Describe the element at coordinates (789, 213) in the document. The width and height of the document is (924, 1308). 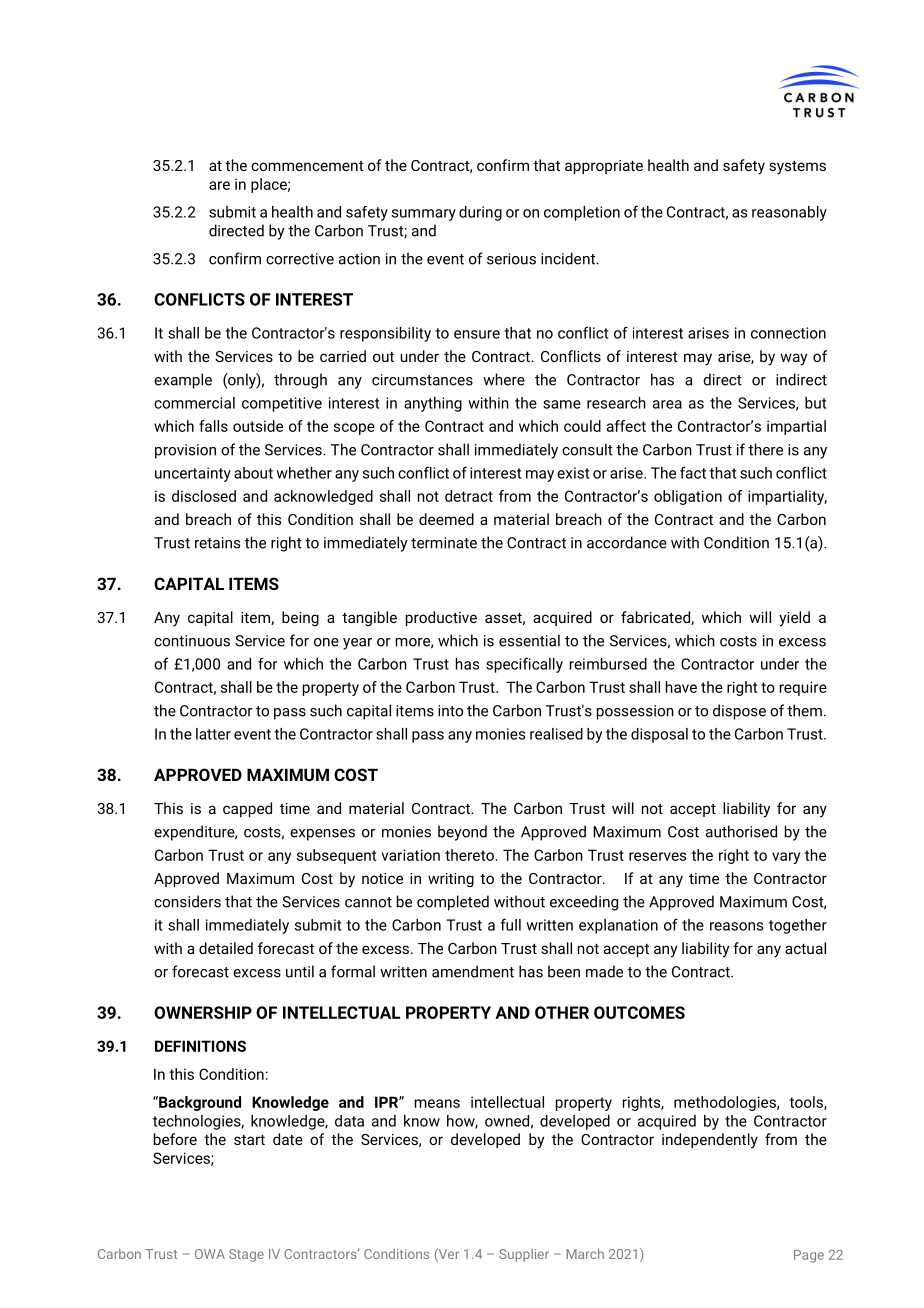
I see `reasonably` at that location.
